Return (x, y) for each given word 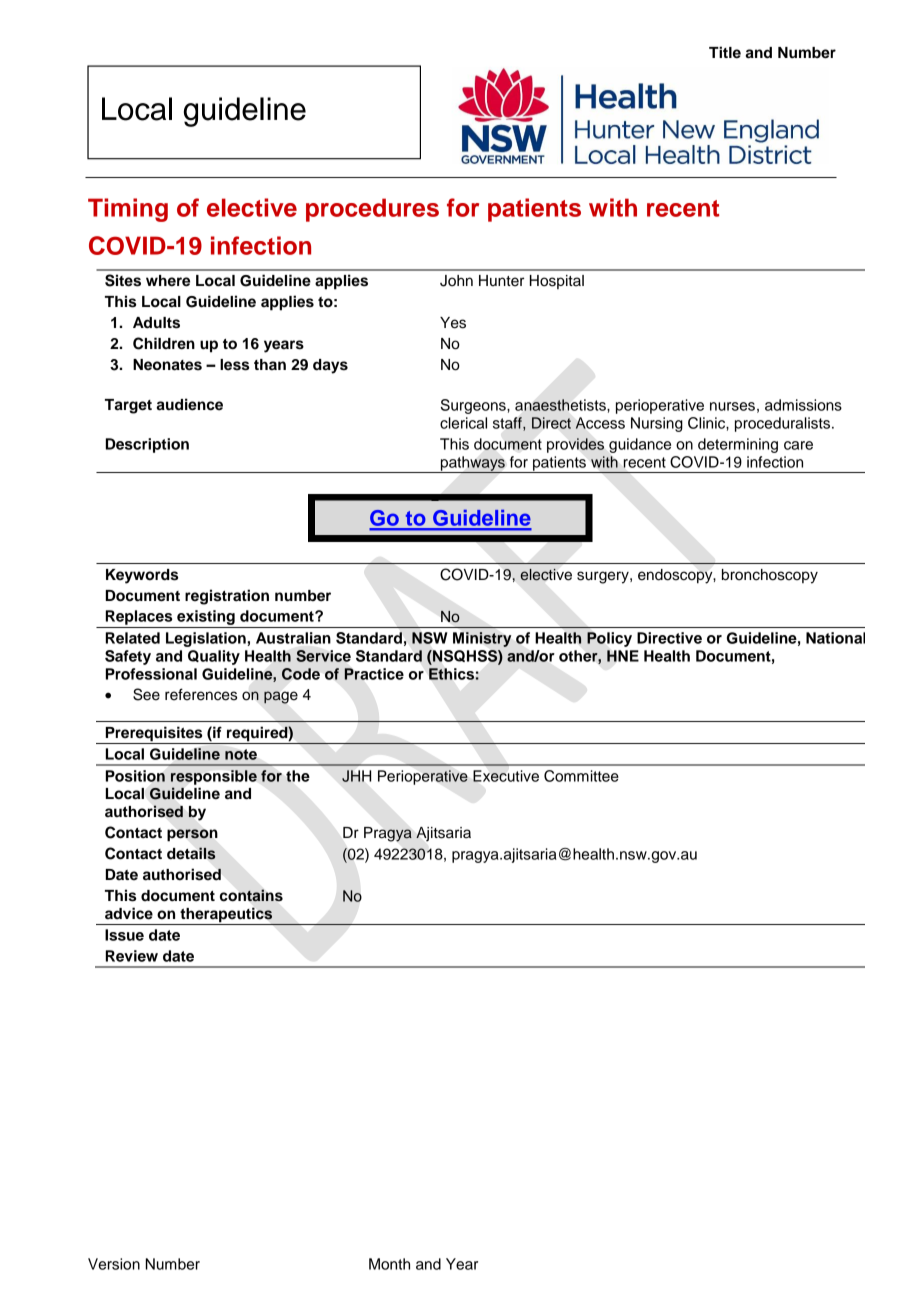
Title (725, 52)
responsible (214, 777)
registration (227, 597)
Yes (453, 323)
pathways (473, 464)
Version (114, 1264)
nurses (732, 406)
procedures (372, 210)
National (835, 638)
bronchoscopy (770, 576)
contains (251, 895)
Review (132, 956)
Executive (506, 776)
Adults (156, 323)
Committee (581, 776)
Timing (128, 210)
